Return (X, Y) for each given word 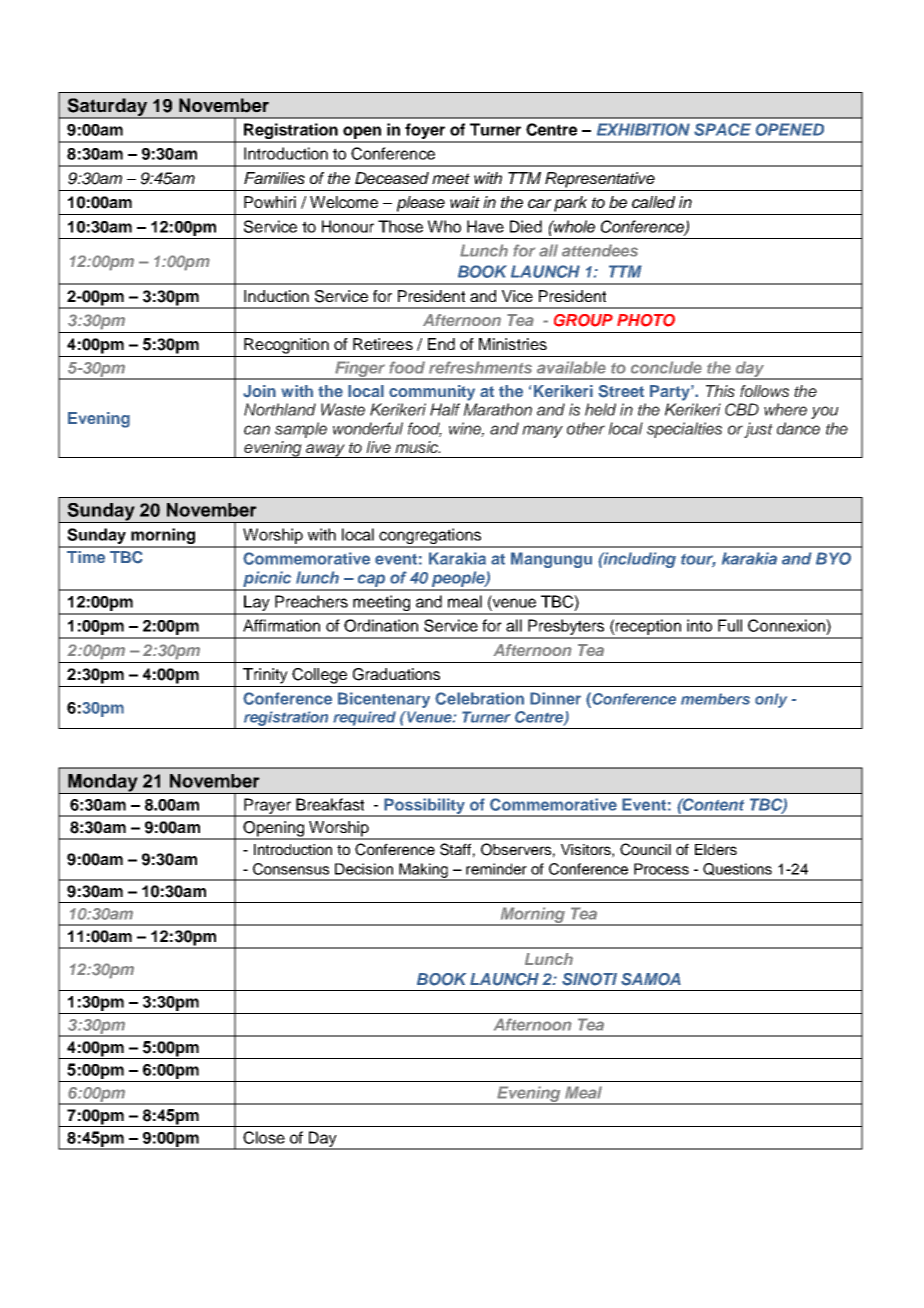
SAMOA (651, 979)
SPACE (722, 129)
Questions (737, 869)
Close (264, 1137)
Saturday (107, 108)
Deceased (392, 178)
